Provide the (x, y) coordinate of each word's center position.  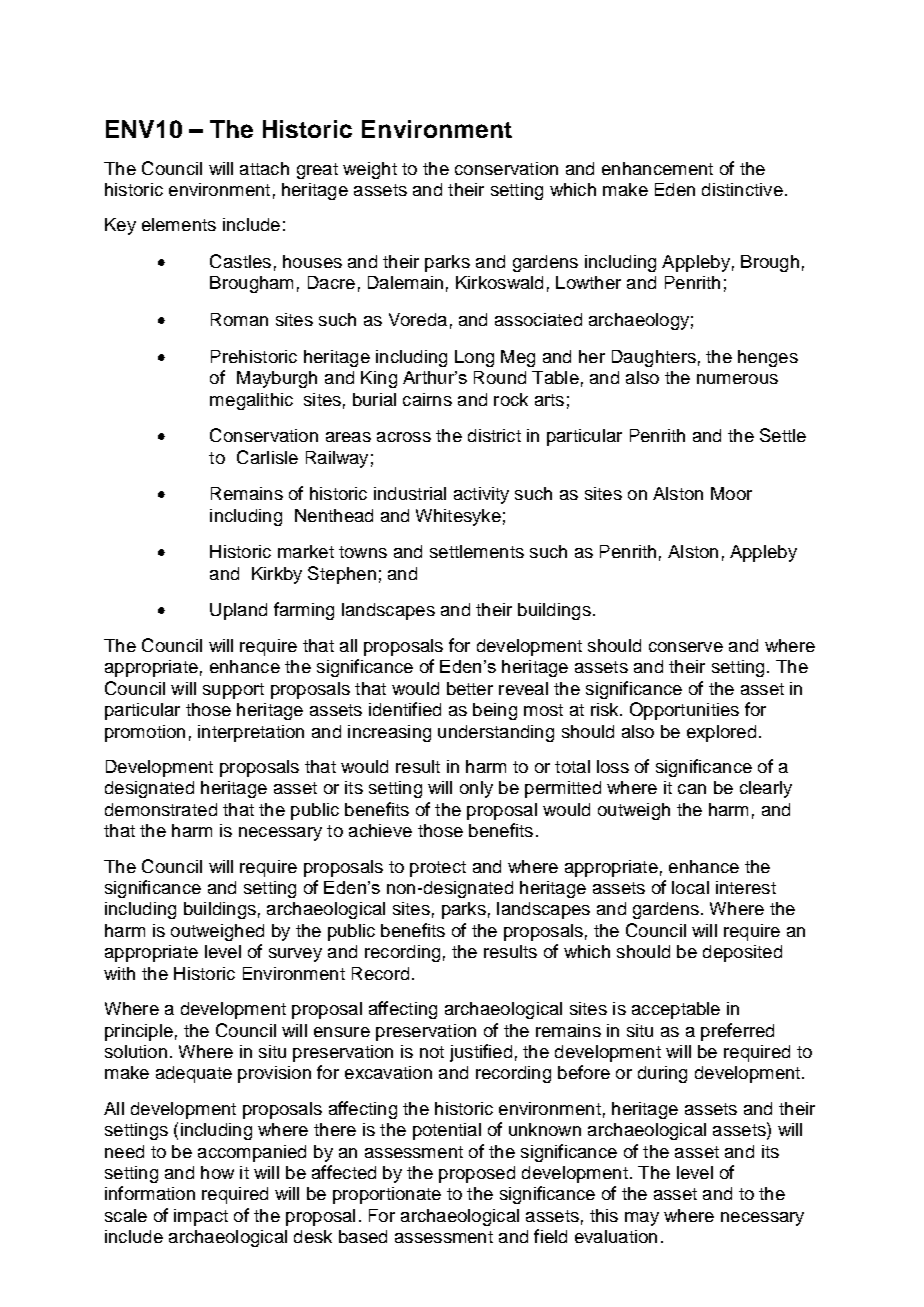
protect (438, 869)
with (119, 973)
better (470, 688)
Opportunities (684, 711)
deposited (742, 953)
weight (370, 170)
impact (201, 1217)
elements (179, 224)
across (404, 437)
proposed (477, 1174)
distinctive (742, 189)
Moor (731, 493)
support (233, 691)
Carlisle (267, 457)
